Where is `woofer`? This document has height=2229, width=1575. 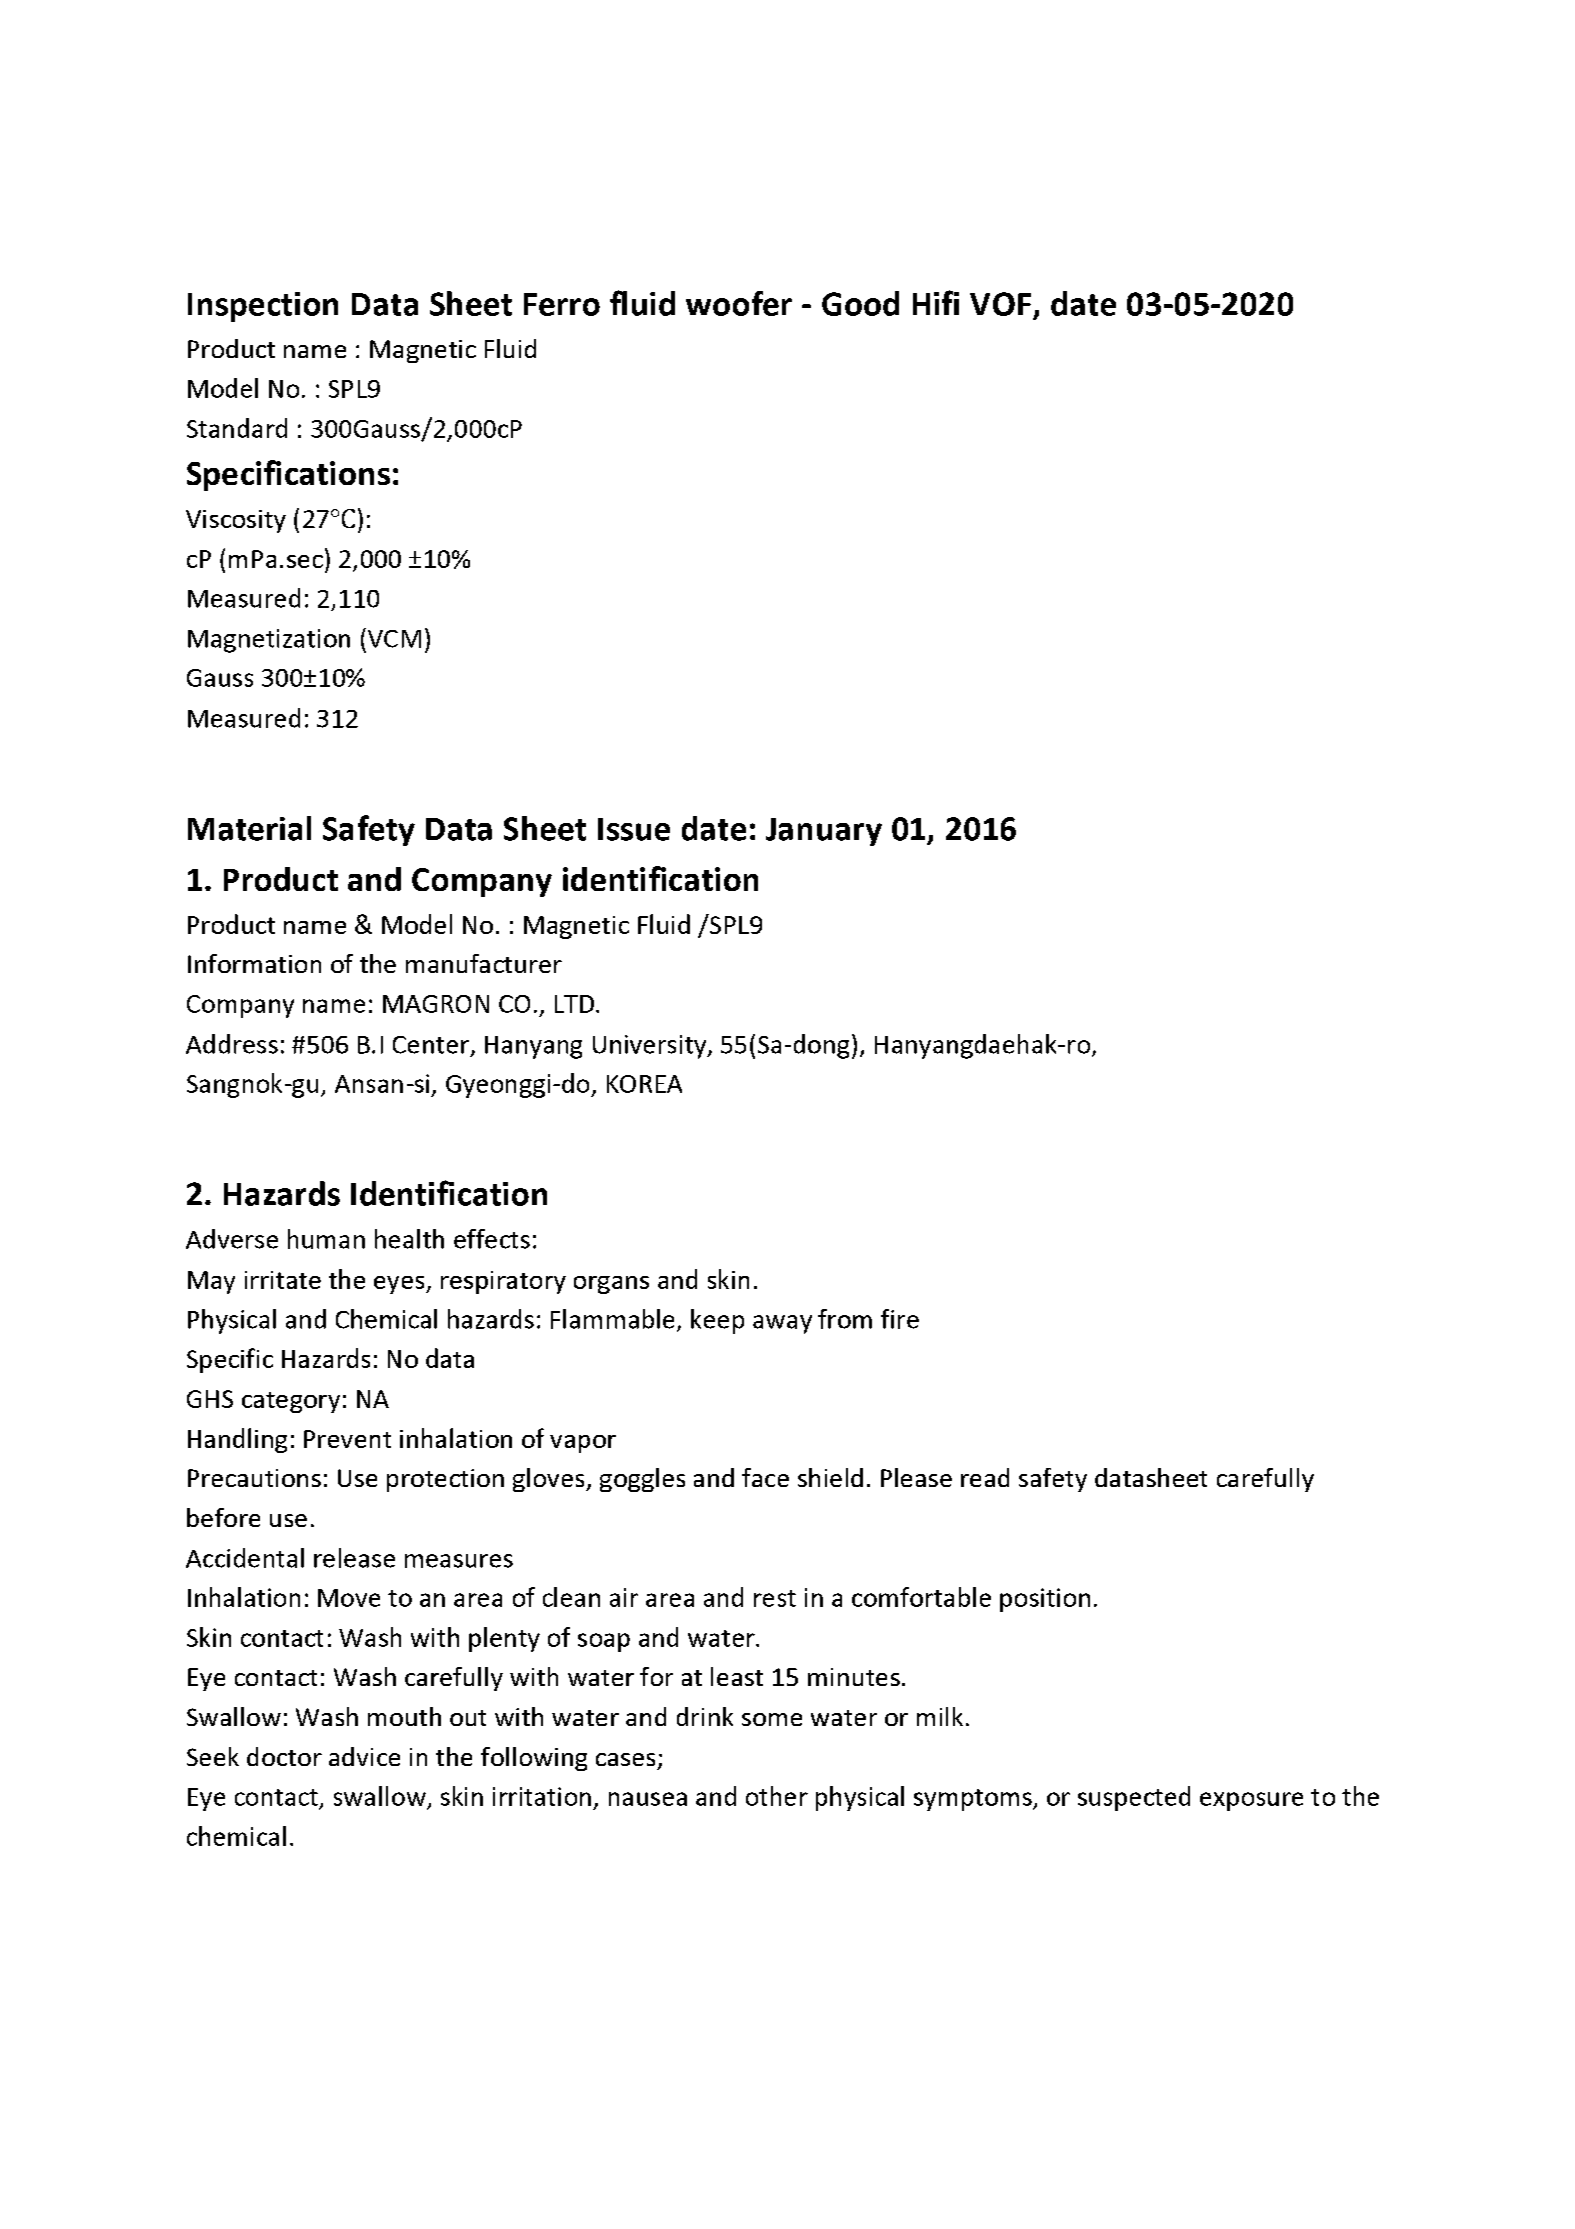
woofer is located at coordinates (739, 303).
